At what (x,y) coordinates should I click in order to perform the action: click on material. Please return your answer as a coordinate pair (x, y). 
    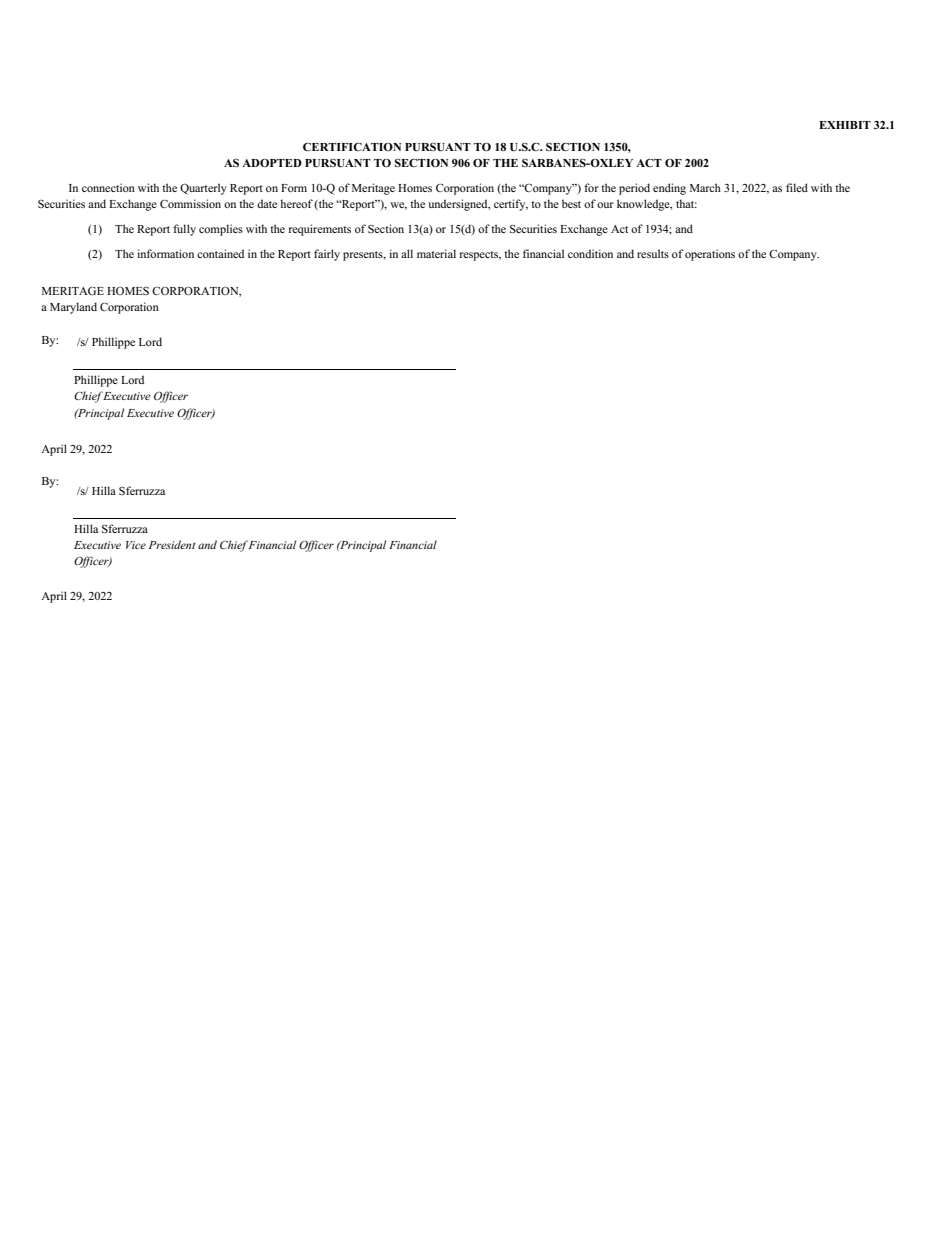
    Looking at the image, I should click on (436, 253).
